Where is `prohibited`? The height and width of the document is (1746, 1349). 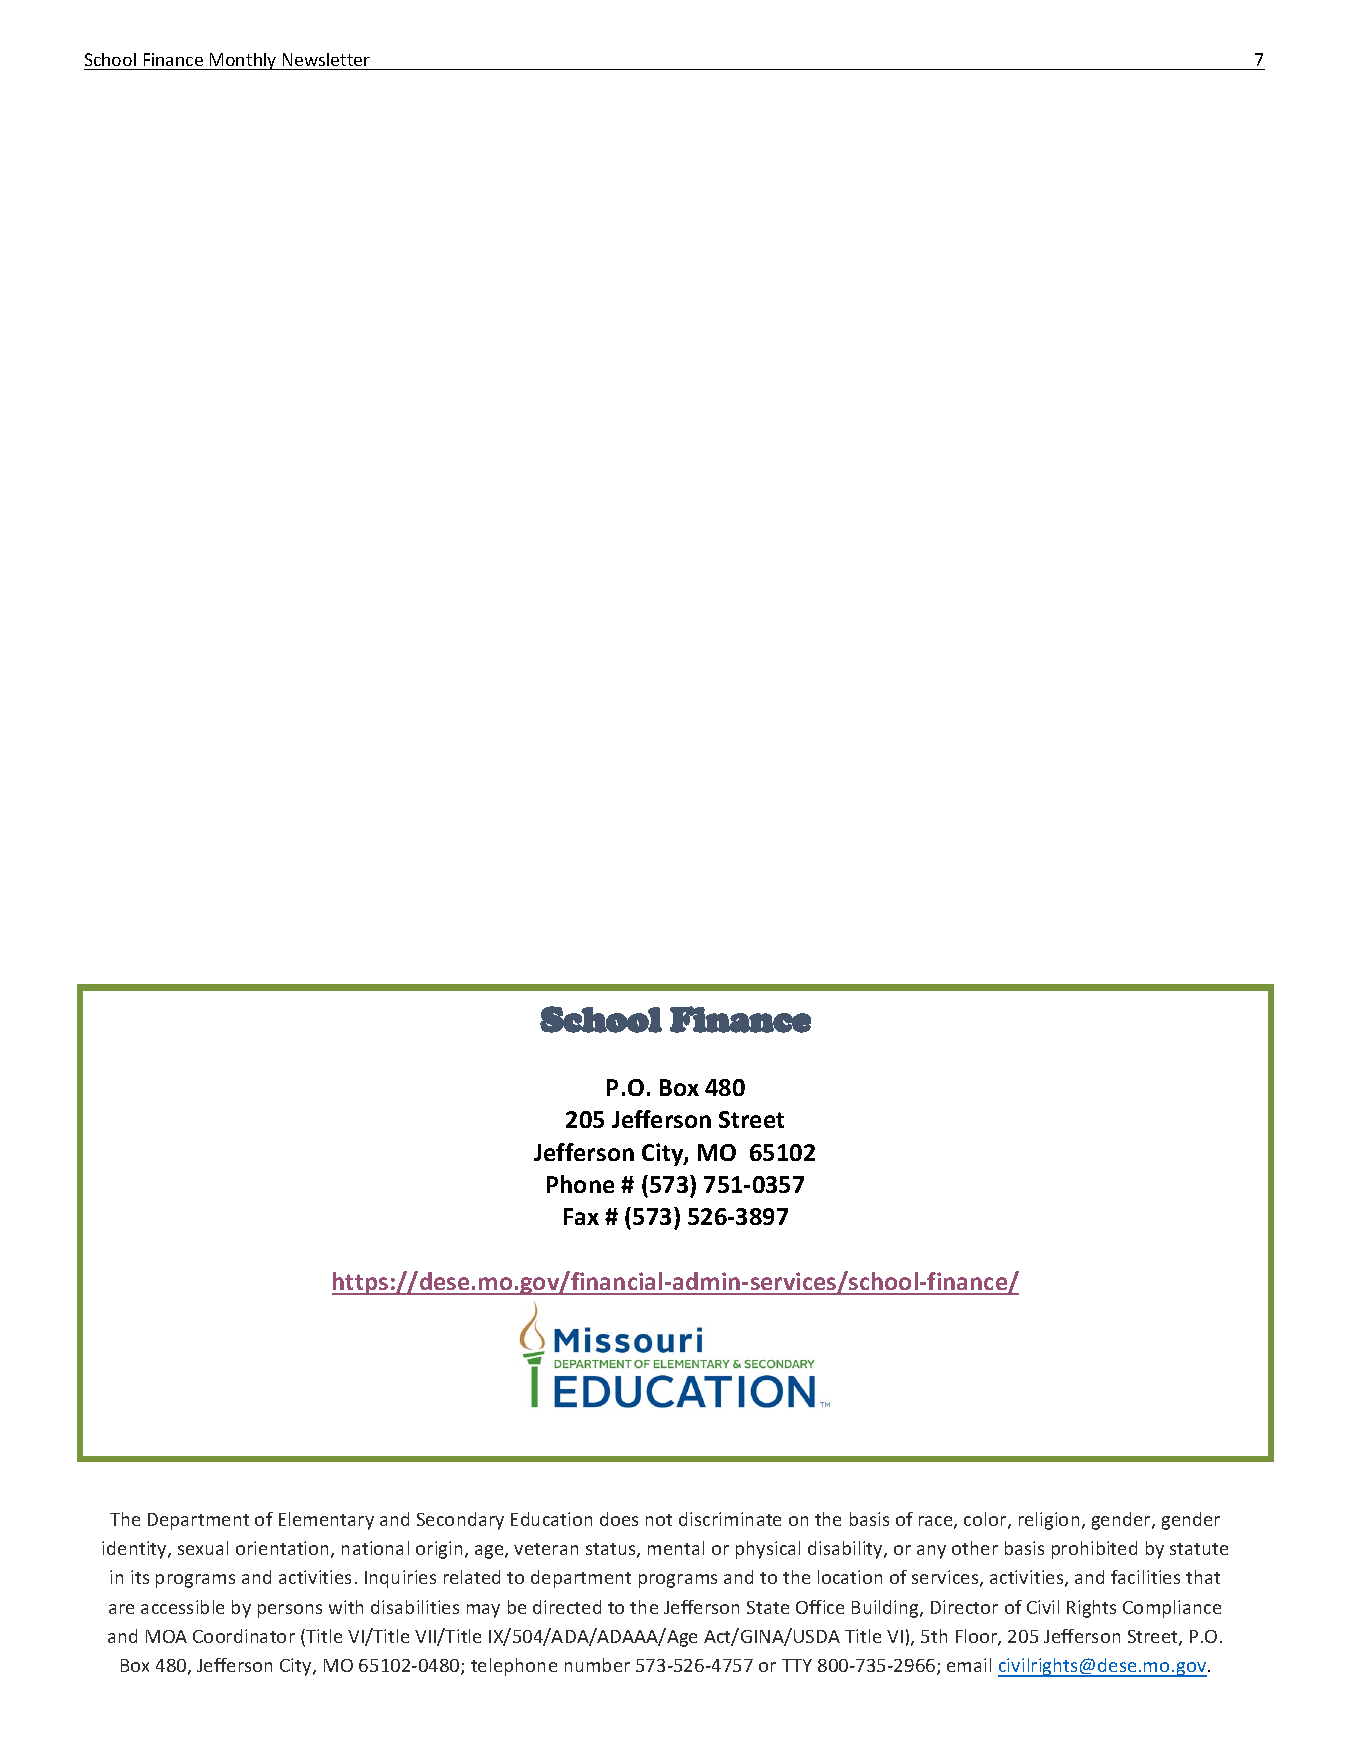
prohibited is located at coordinates (1094, 1550).
